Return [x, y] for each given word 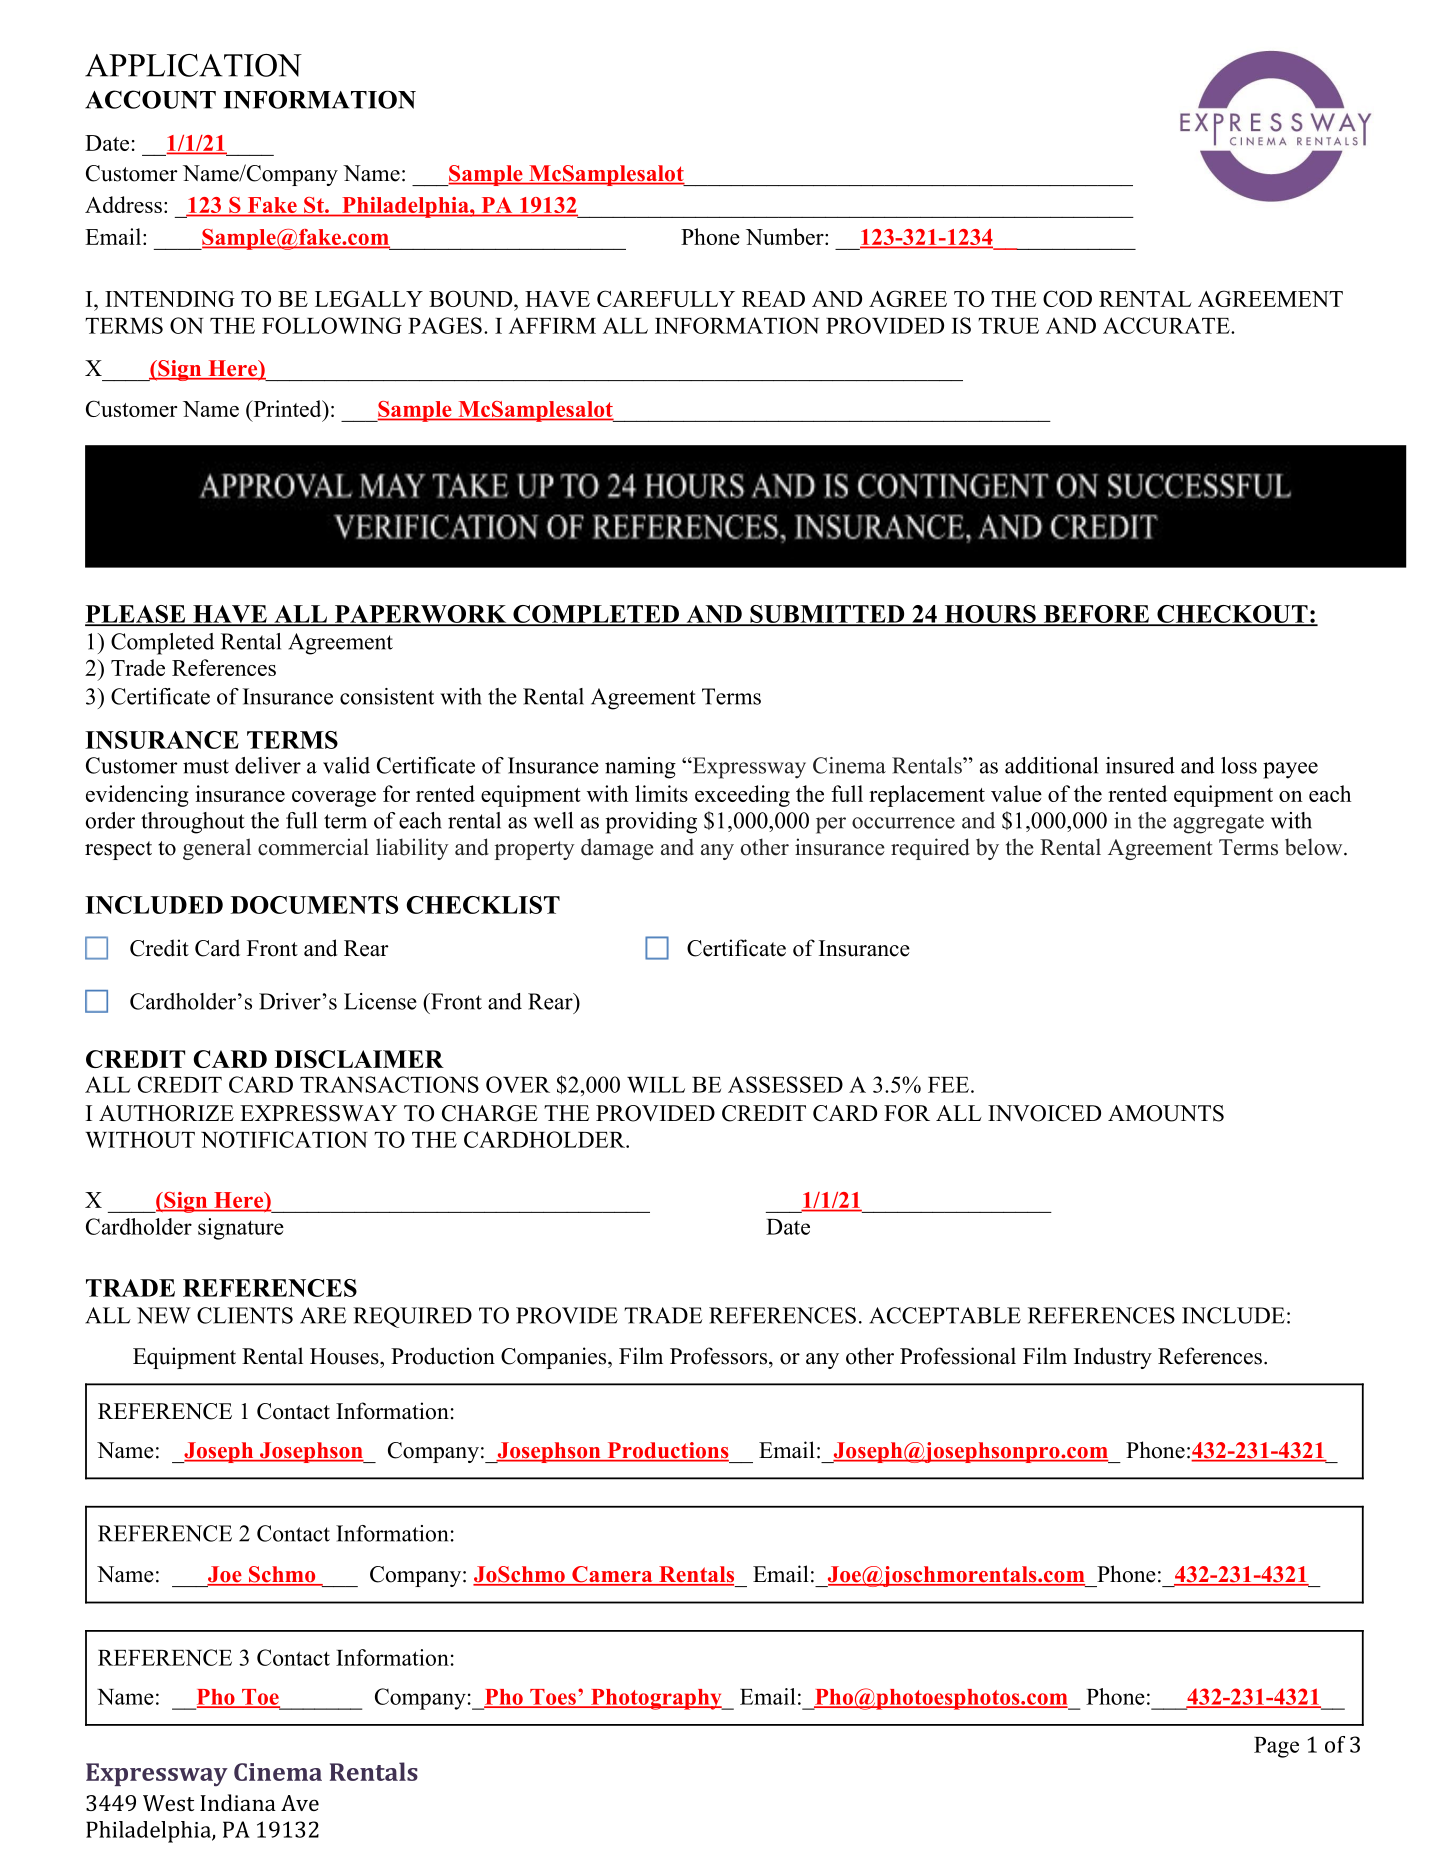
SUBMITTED [827, 615]
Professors [718, 1356]
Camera [612, 1575]
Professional [958, 1356]
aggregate [1218, 824]
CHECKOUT [1232, 615]
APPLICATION [193, 65]
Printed [287, 408]
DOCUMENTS [314, 905]
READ [773, 299]
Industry [1113, 1358]
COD [1067, 298]
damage [617, 849]
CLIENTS [245, 1315]
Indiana [238, 1802]
